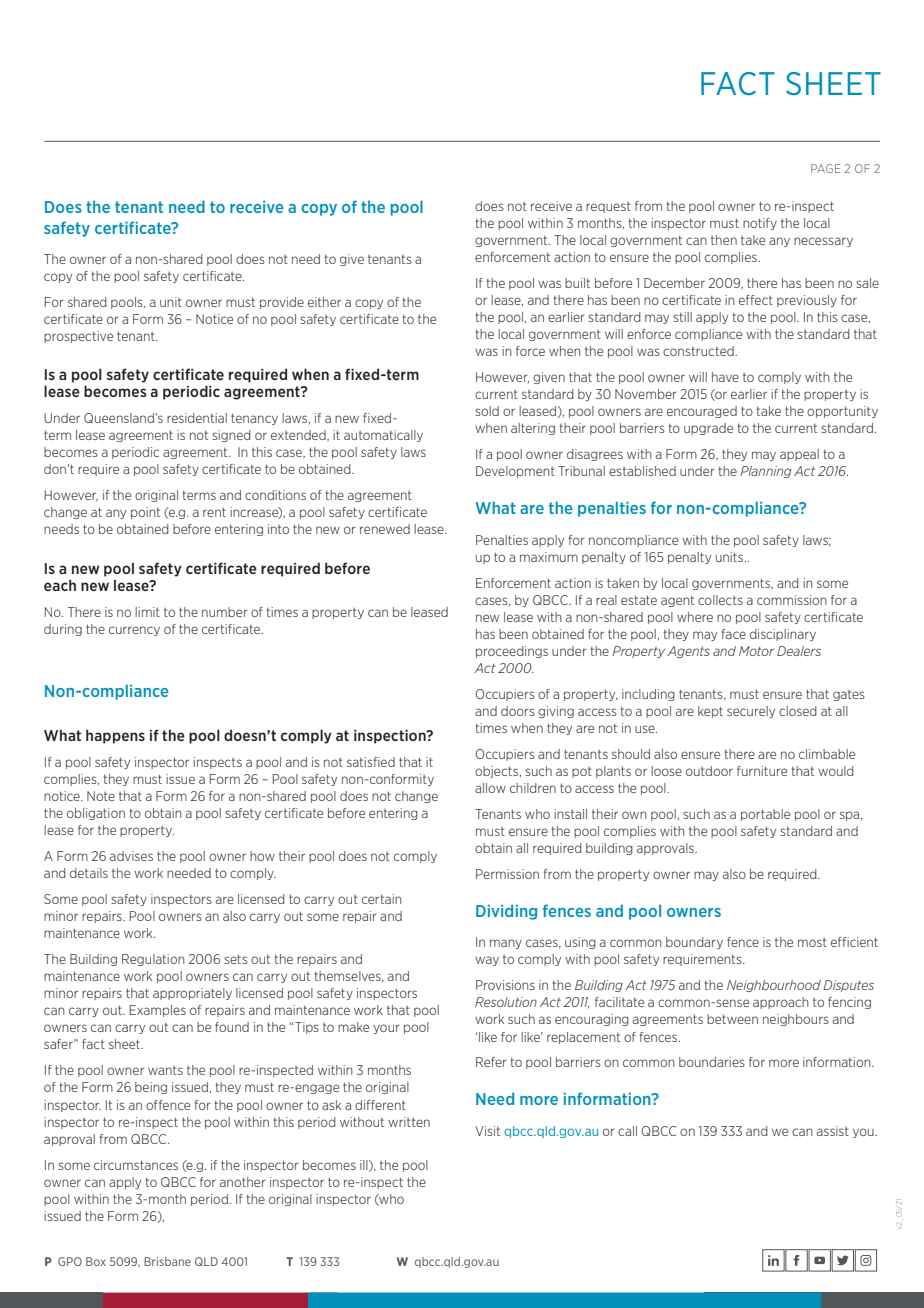 This screenshot has height=1308, width=924. What do you see at coordinates (131, 856) in the screenshot?
I see `advises` at bounding box center [131, 856].
